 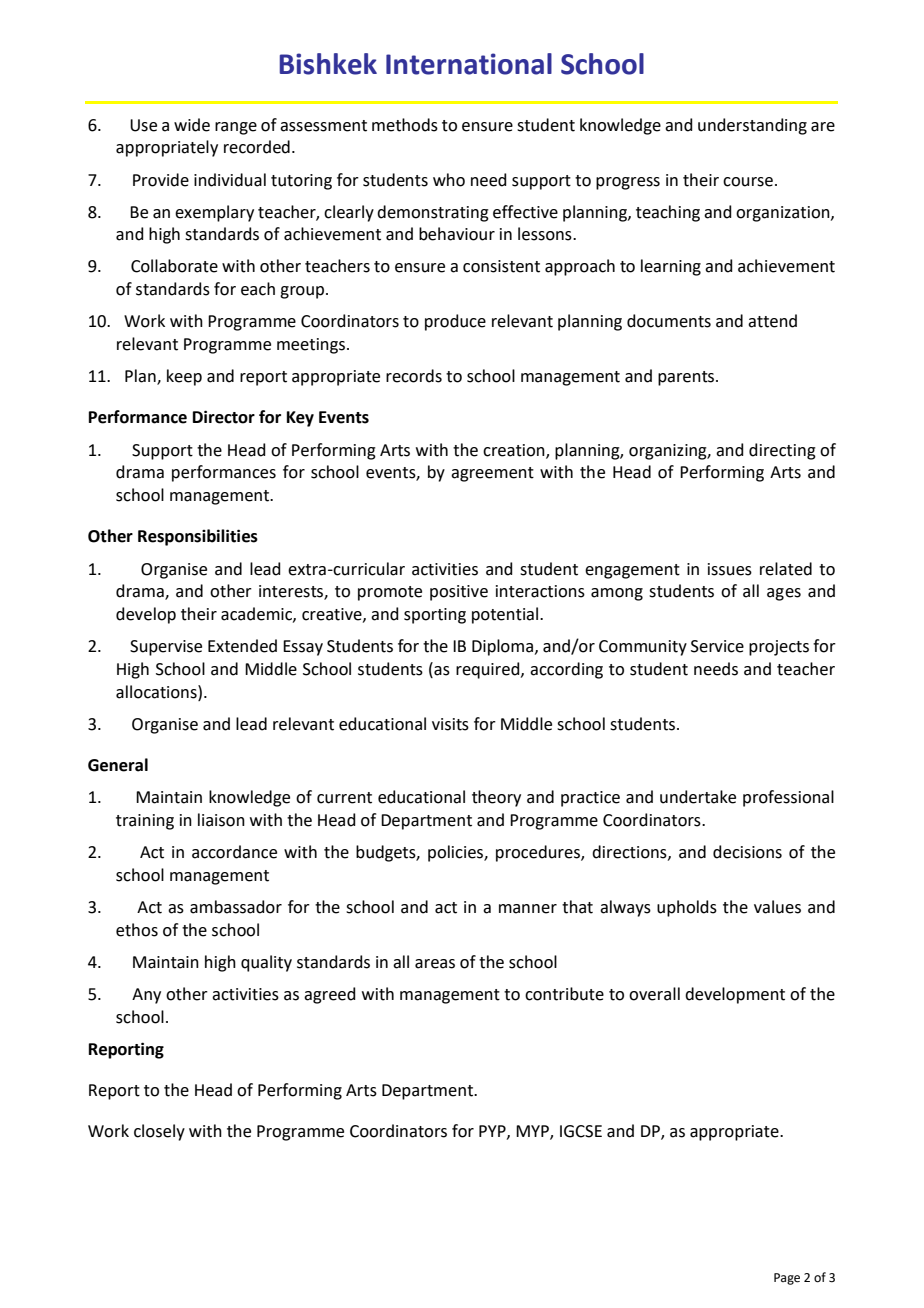 What do you see at coordinates (159, 1132) in the image?
I see `closely` at bounding box center [159, 1132].
